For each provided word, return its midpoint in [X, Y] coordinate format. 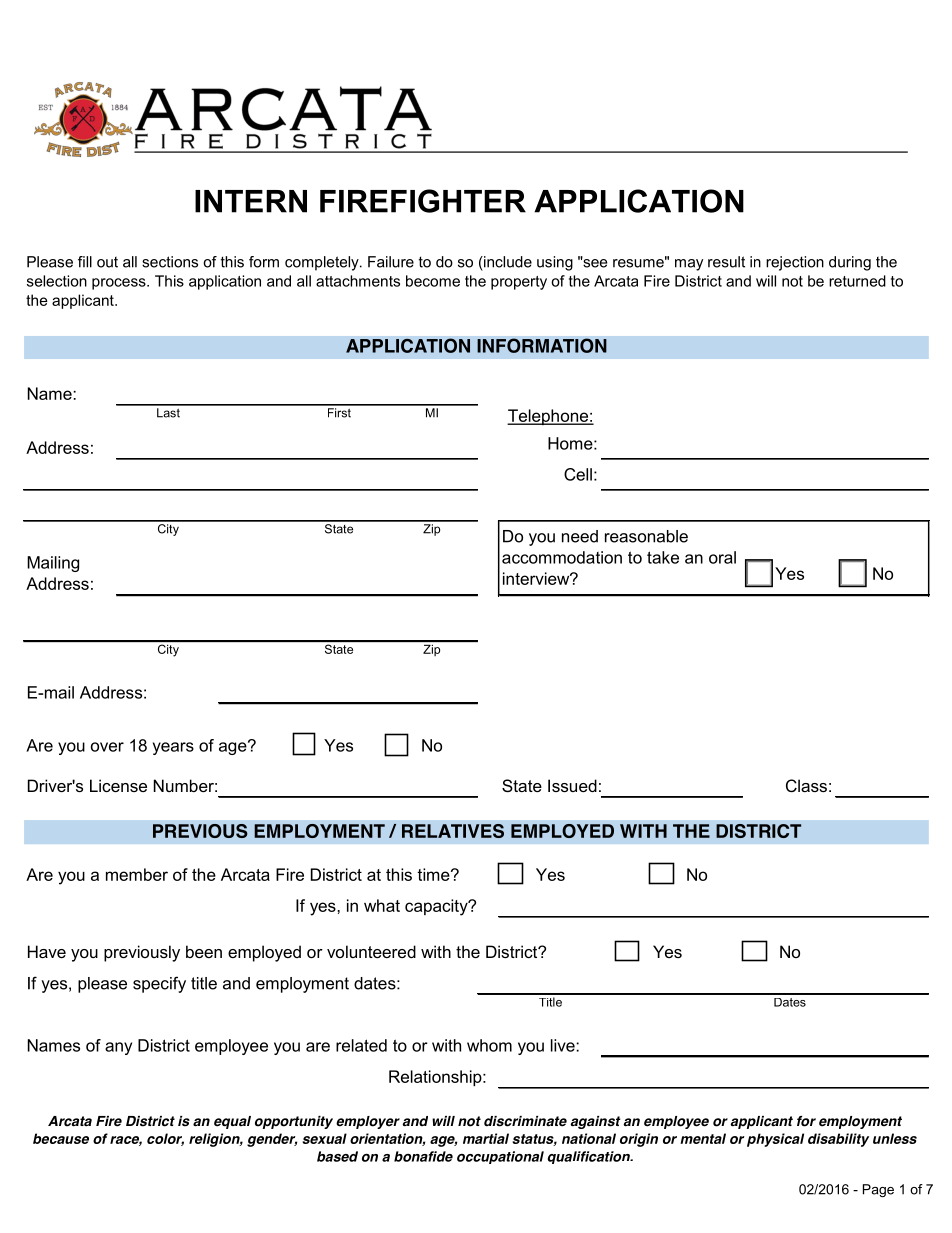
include [507, 262]
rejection [795, 263]
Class [806, 785]
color [165, 1139]
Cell [578, 474]
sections [170, 262]
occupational [500, 1157]
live [564, 1045]
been [204, 951]
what [382, 905]
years [173, 748]
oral [722, 557]
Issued [572, 785]
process [120, 284]
